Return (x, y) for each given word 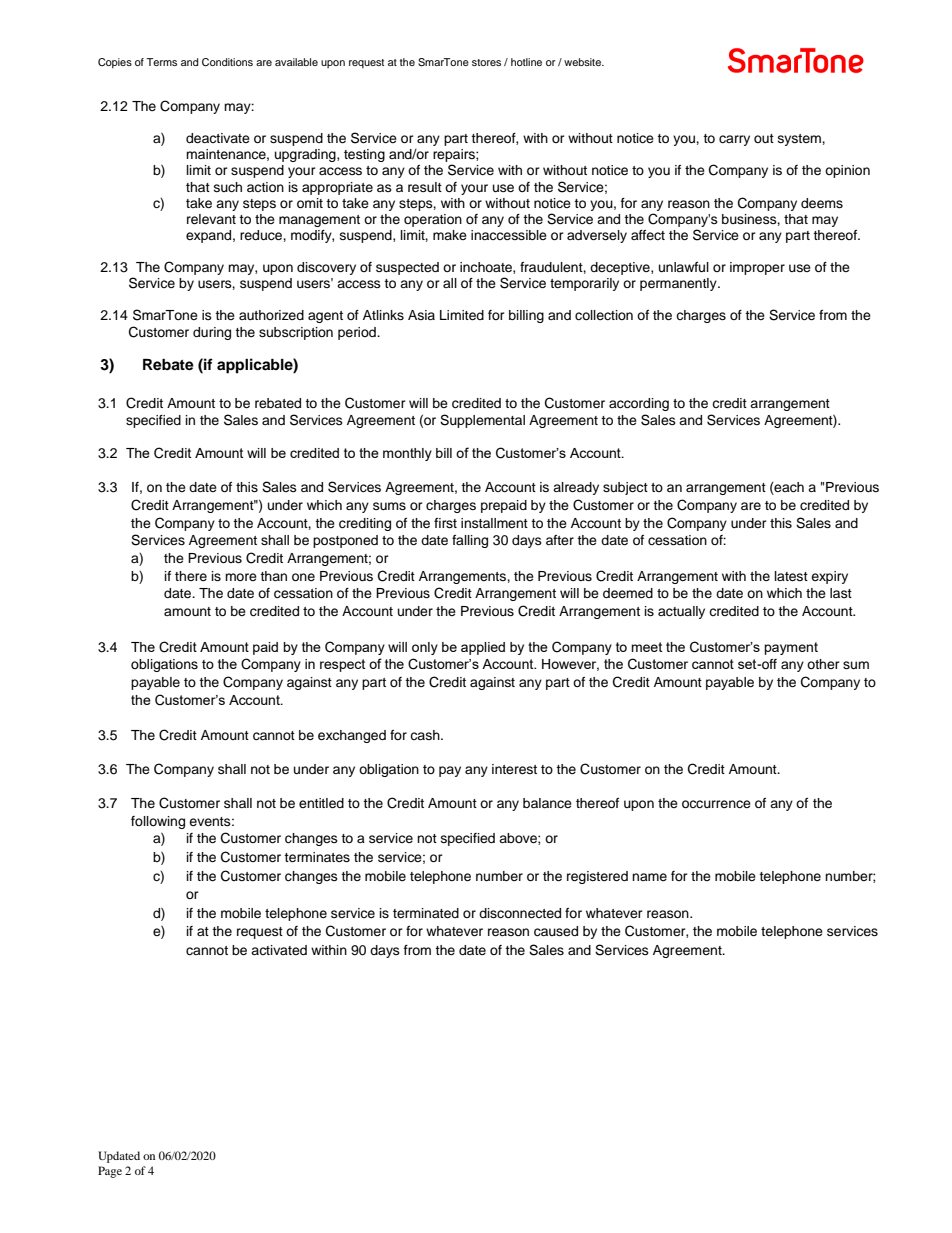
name (649, 877)
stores (486, 62)
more (241, 577)
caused (556, 931)
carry (734, 140)
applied (483, 648)
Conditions (227, 62)
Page (110, 1172)
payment (791, 648)
